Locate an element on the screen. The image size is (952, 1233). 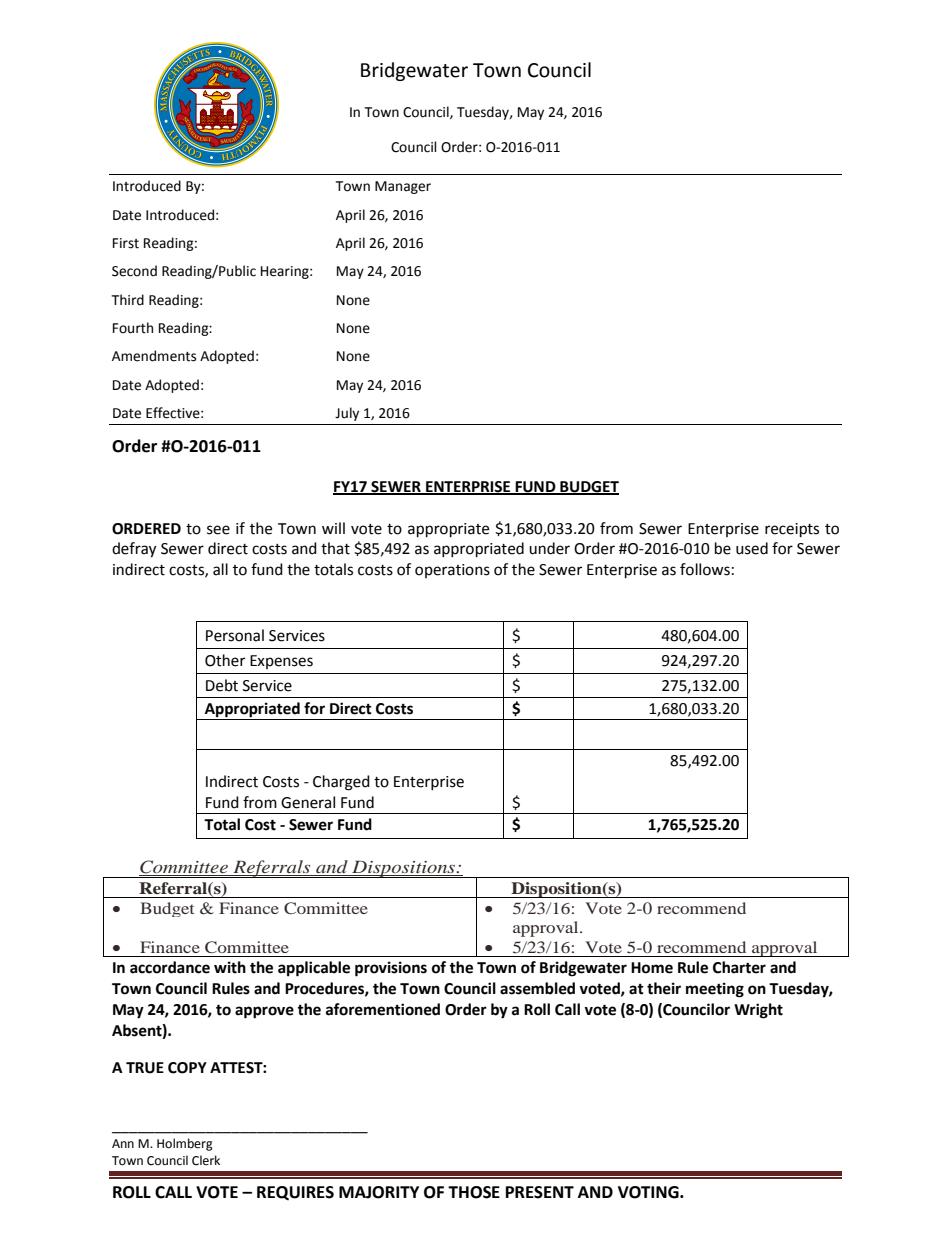
follows is located at coordinates (705, 569).
